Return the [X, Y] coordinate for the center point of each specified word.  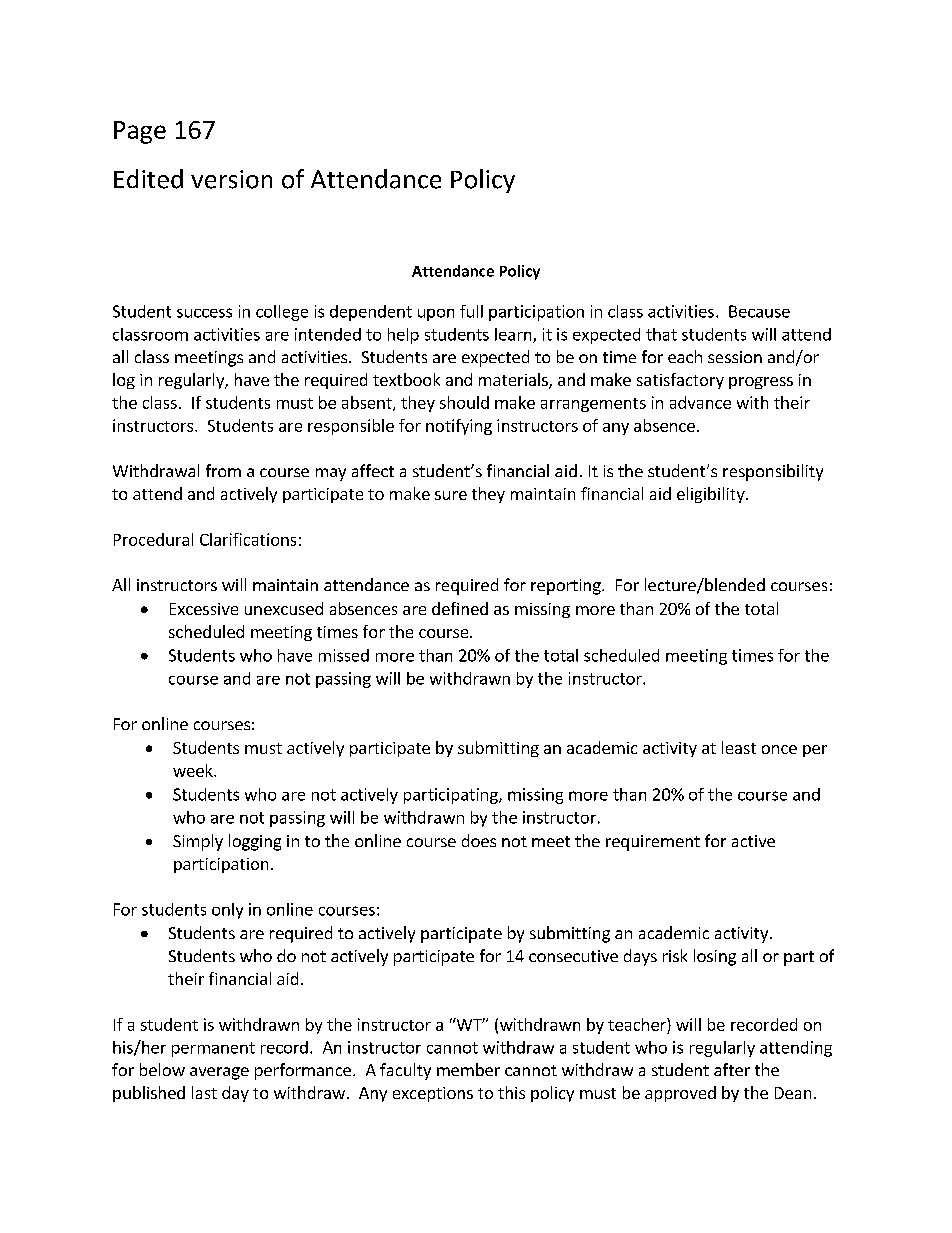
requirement [653, 843]
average [219, 1073]
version [231, 179]
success [204, 313]
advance [700, 402]
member [468, 1069]
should [464, 402]
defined [460, 608]
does [479, 840]
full [471, 311]
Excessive [204, 609]
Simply [198, 842]
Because [759, 311]
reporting [567, 587]
